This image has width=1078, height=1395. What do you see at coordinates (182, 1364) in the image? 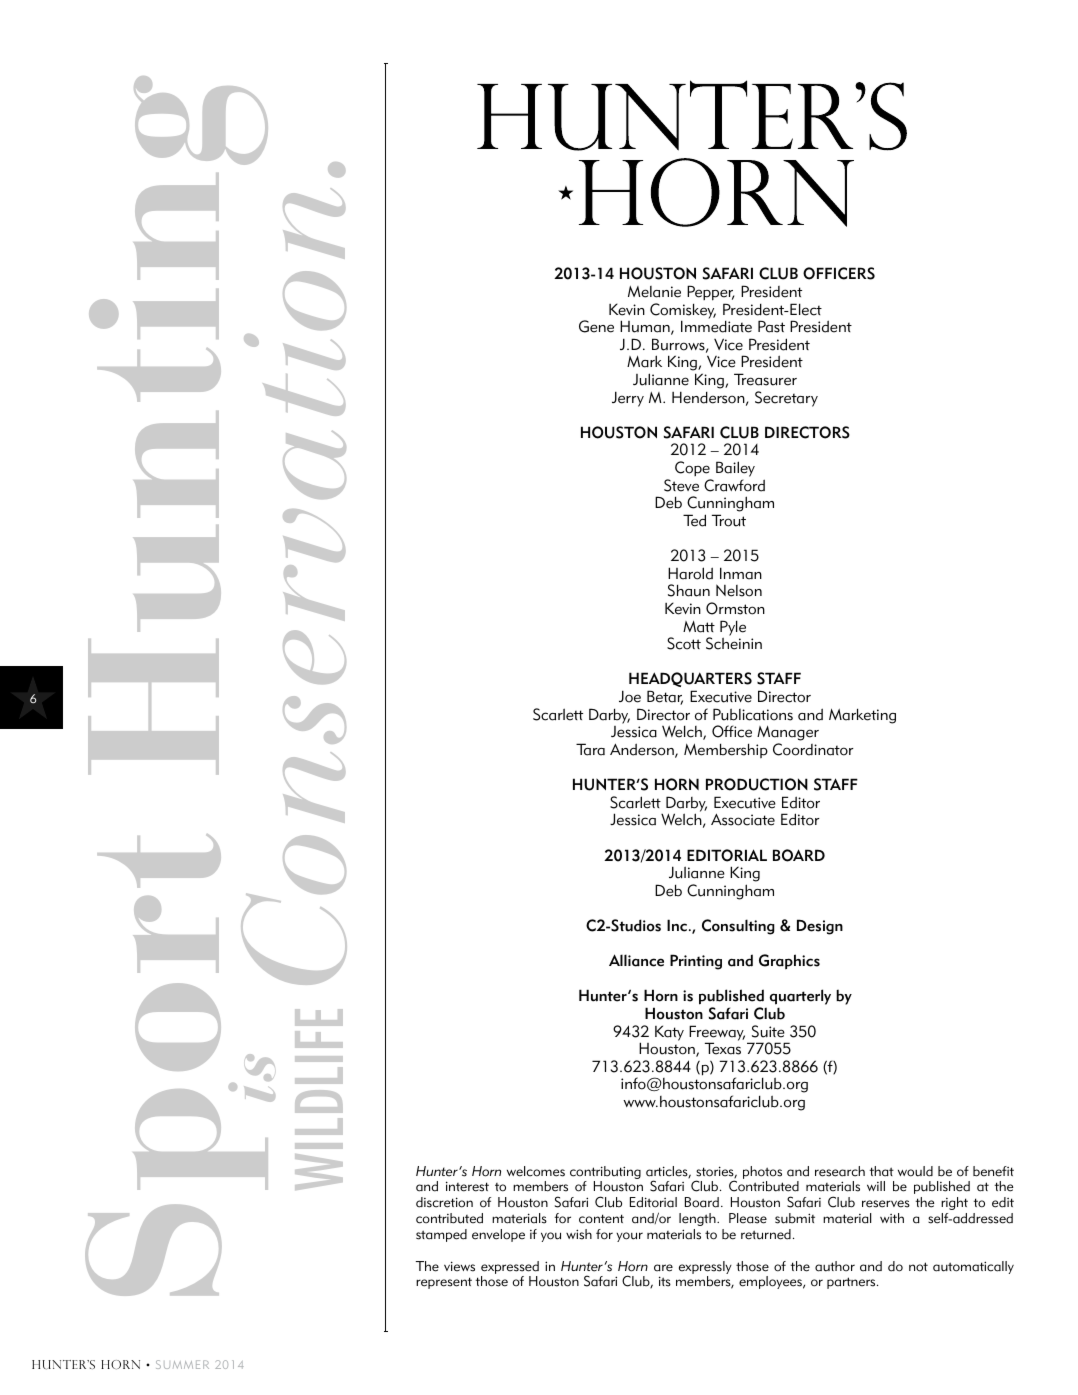
I see `summer` at bounding box center [182, 1364].
